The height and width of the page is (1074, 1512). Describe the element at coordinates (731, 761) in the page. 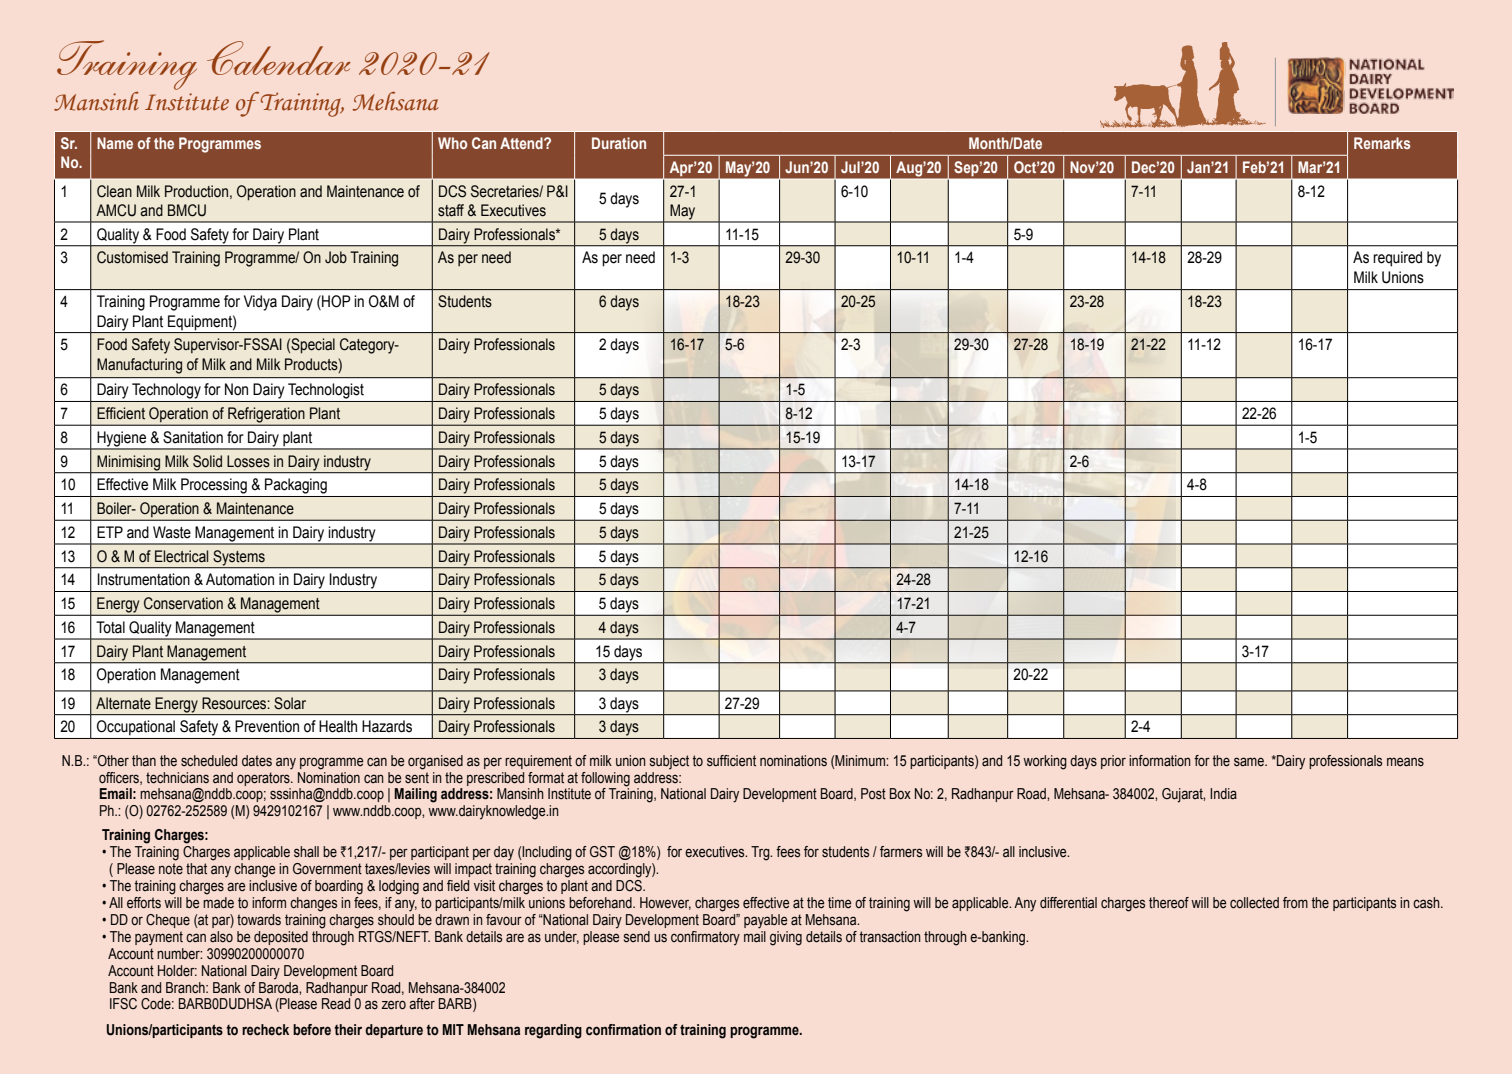

I see `sufficient` at that location.
